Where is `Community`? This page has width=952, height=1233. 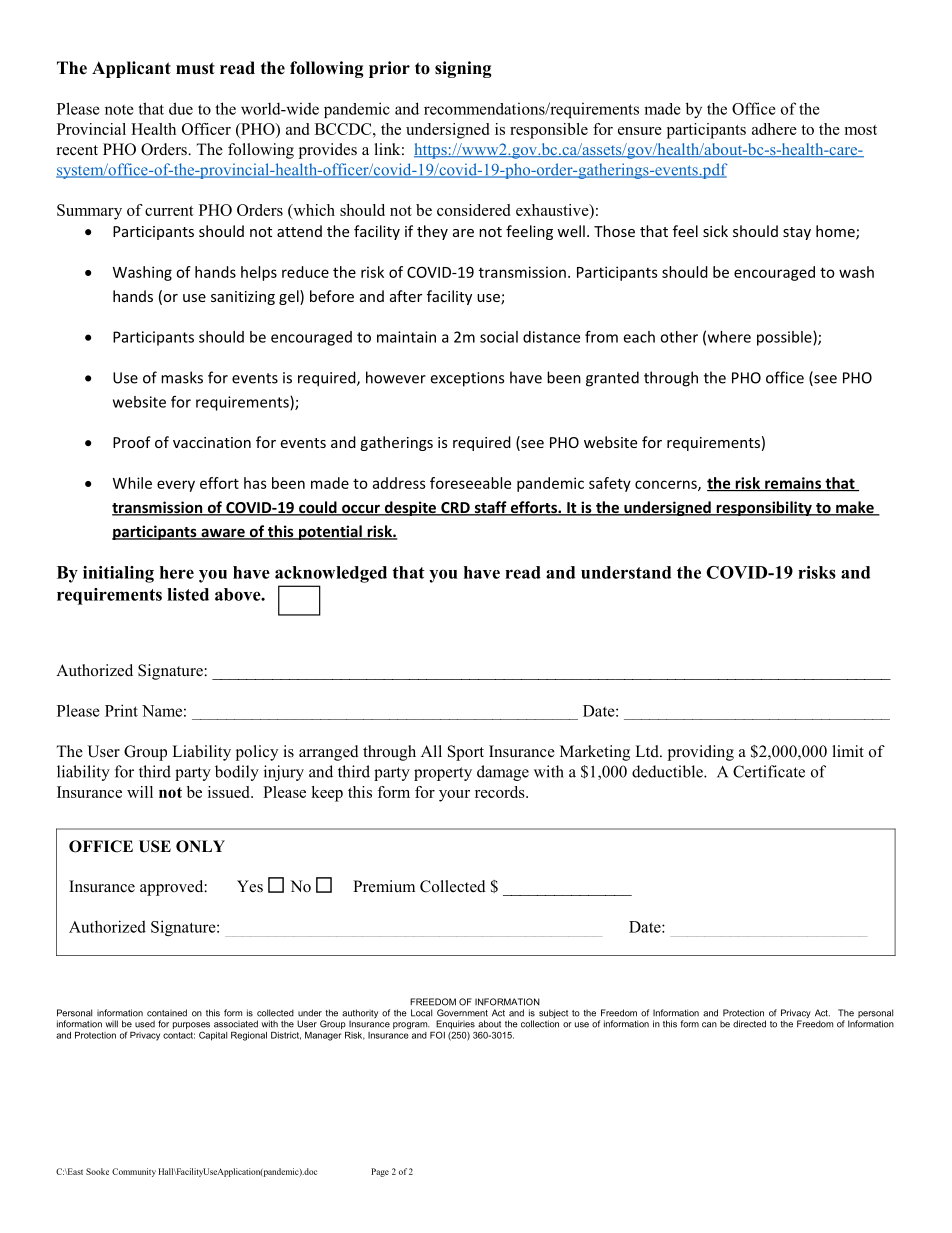
Community is located at coordinates (134, 1172).
